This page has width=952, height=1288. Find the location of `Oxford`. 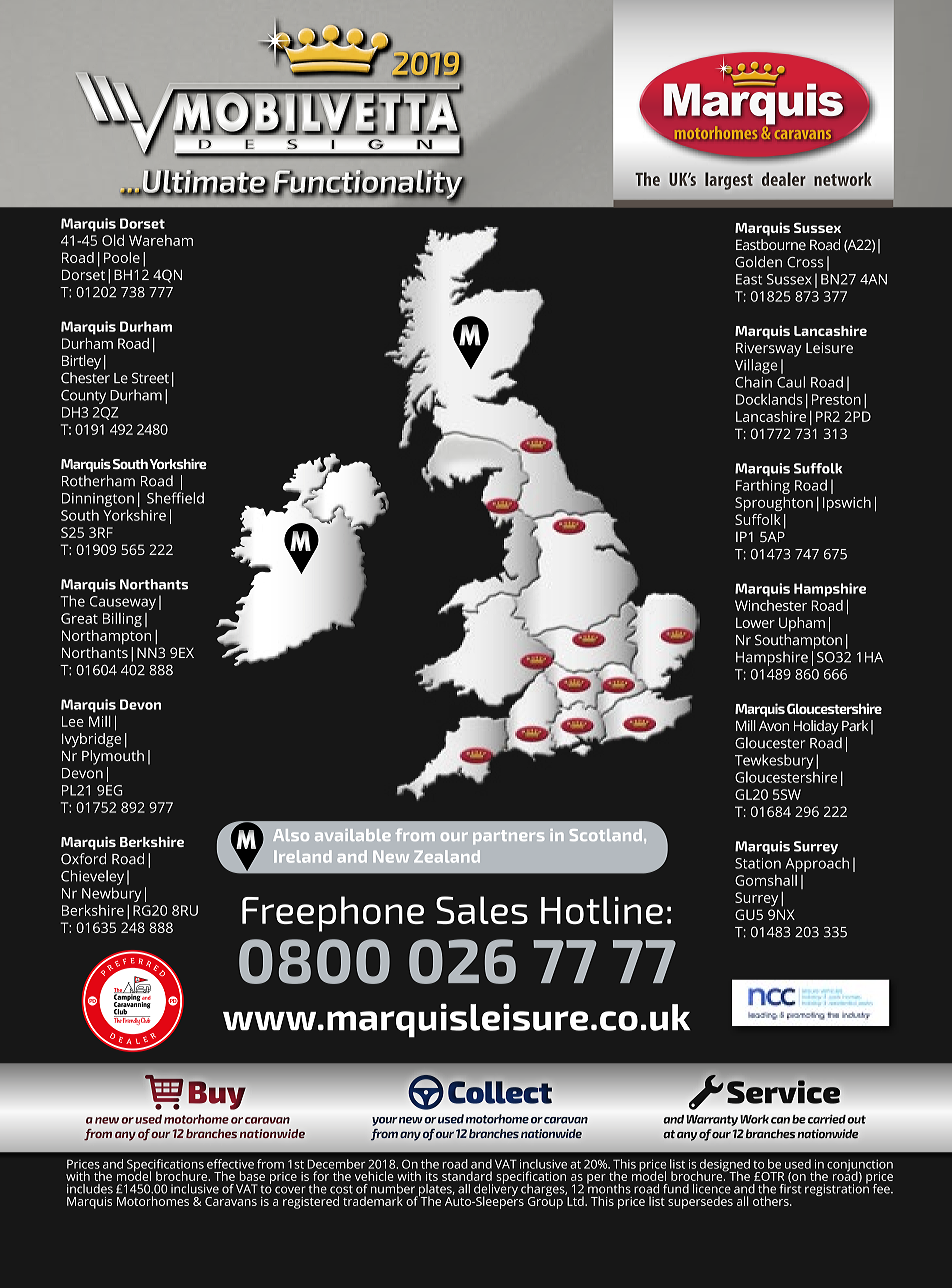

Oxford is located at coordinates (83, 859).
